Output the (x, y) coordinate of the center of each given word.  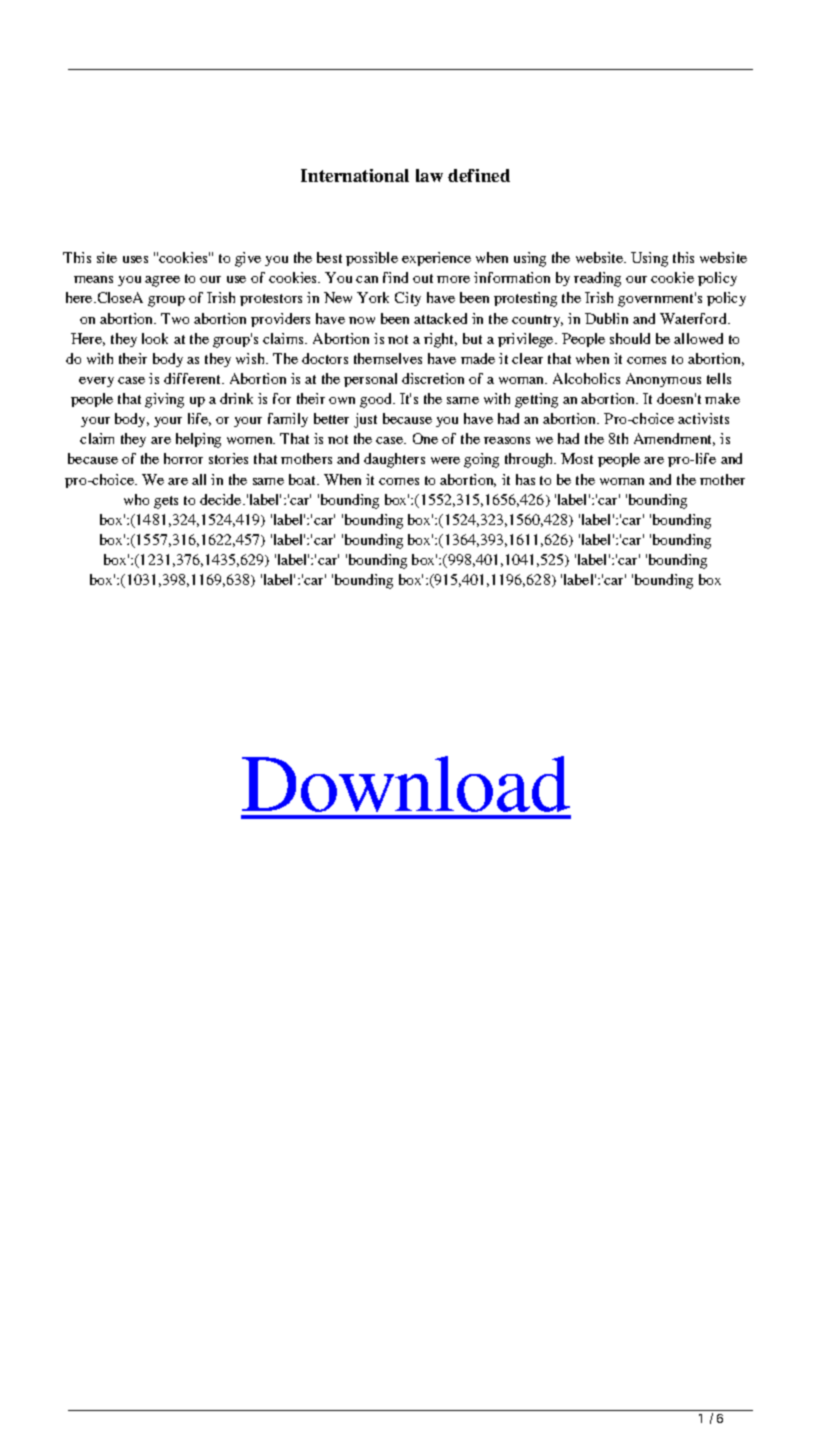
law (429, 175)
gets (166, 502)
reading (597, 279)
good (377, 400)
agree (162, 281)
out (423, 278)
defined (479, 175)
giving (164, 400)
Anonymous (663, 380)
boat (304, 479)
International (355, 175)
